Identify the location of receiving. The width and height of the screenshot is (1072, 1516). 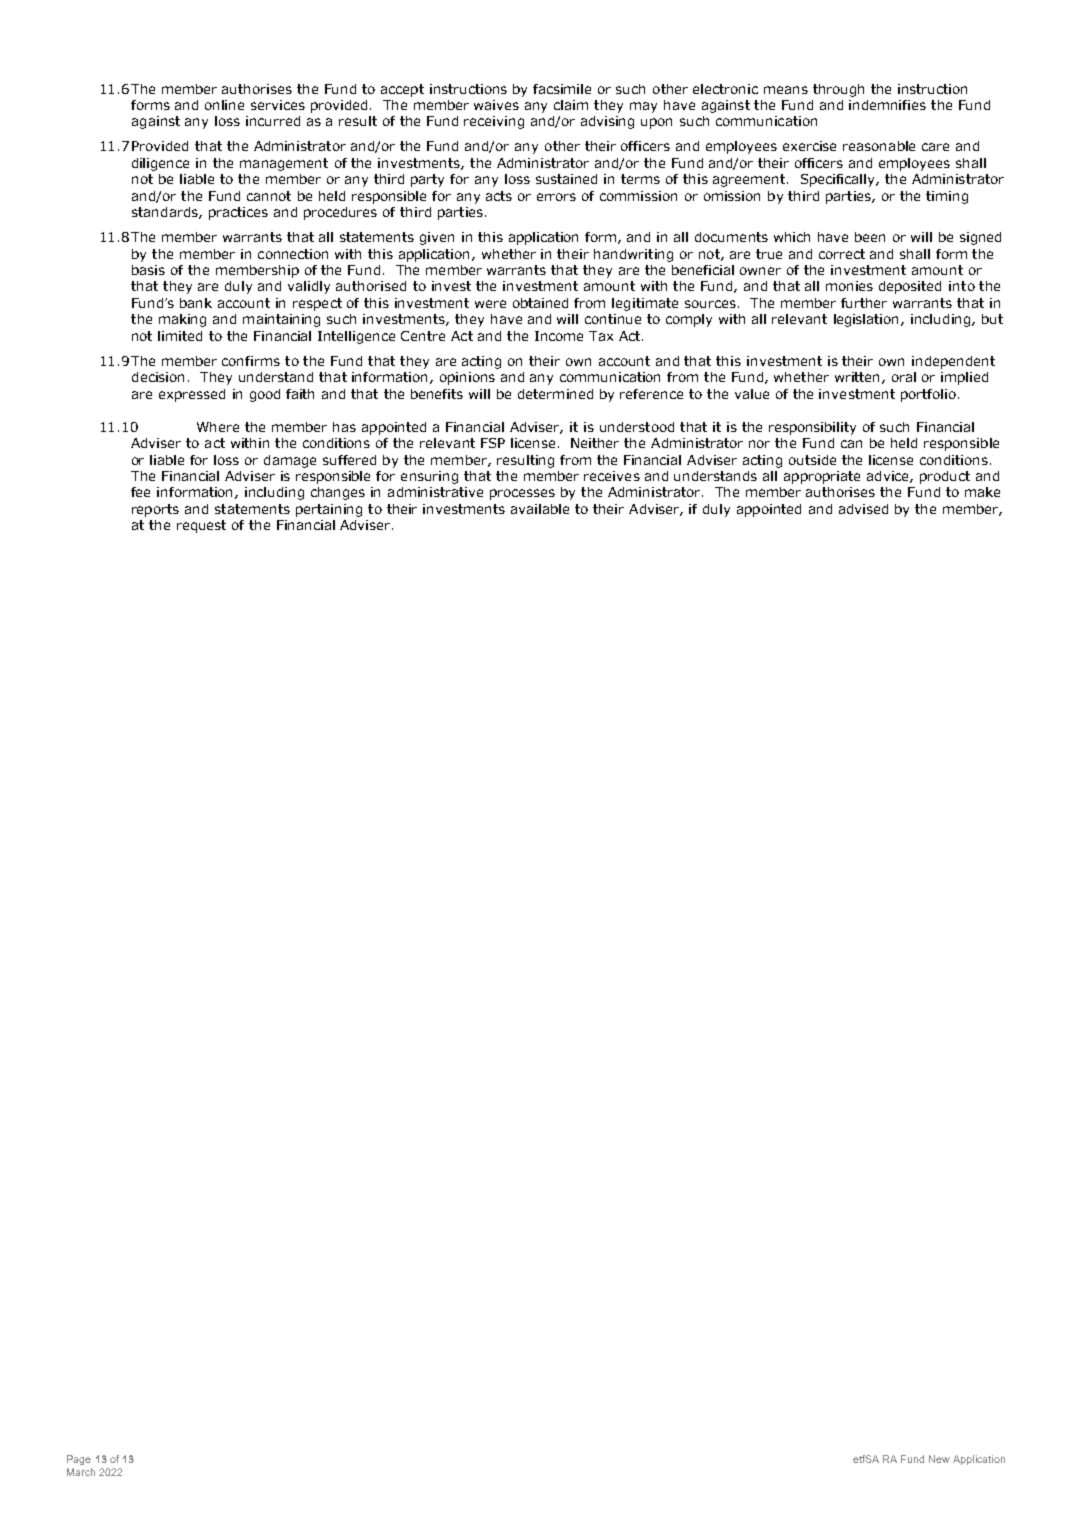
(494, 122).
